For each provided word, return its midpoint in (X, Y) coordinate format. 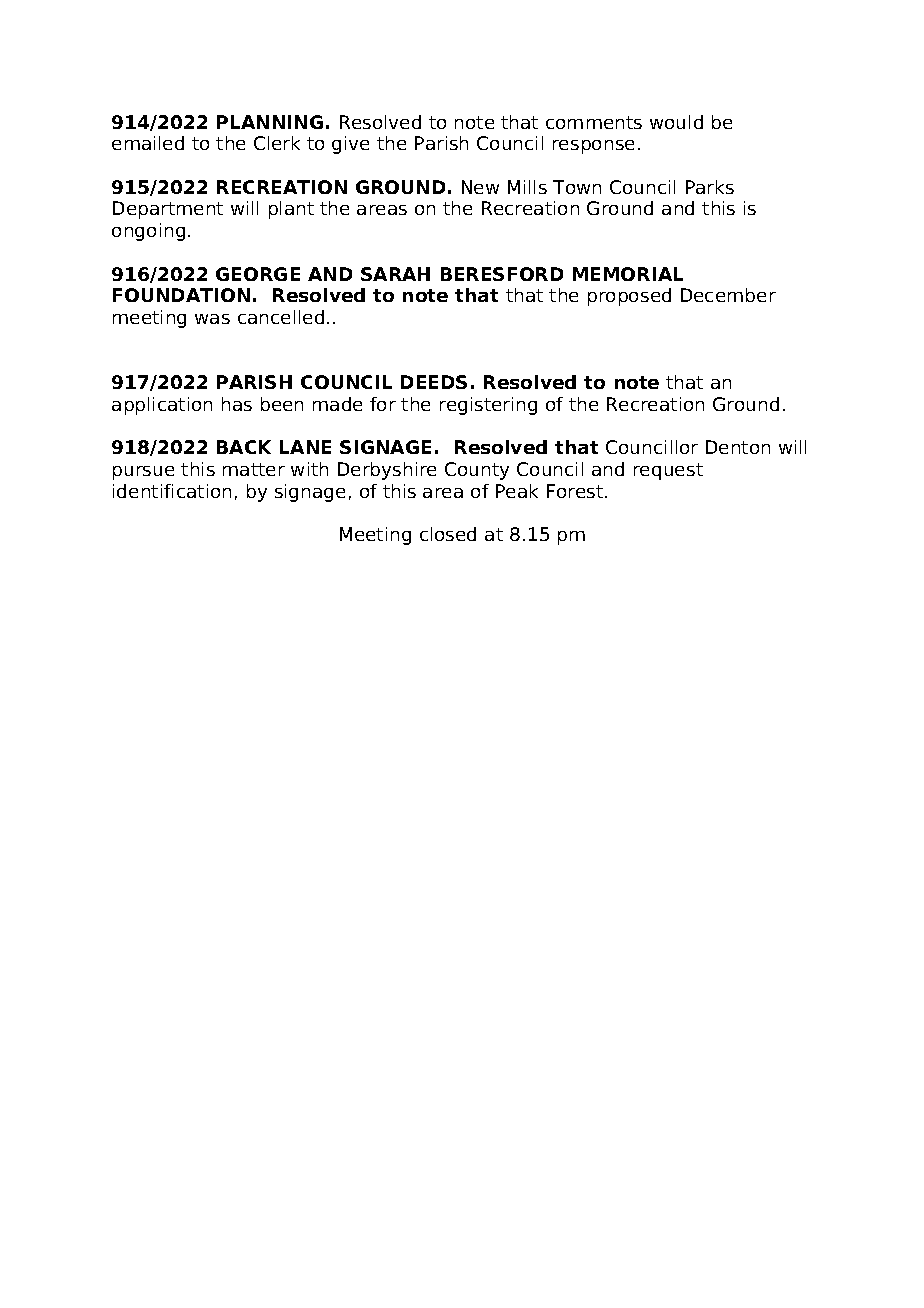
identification (172, 491)
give (350, 145)
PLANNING (270, 122)
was (212, 319)
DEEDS (434, 382)
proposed (629, 297)
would (676, 122)
